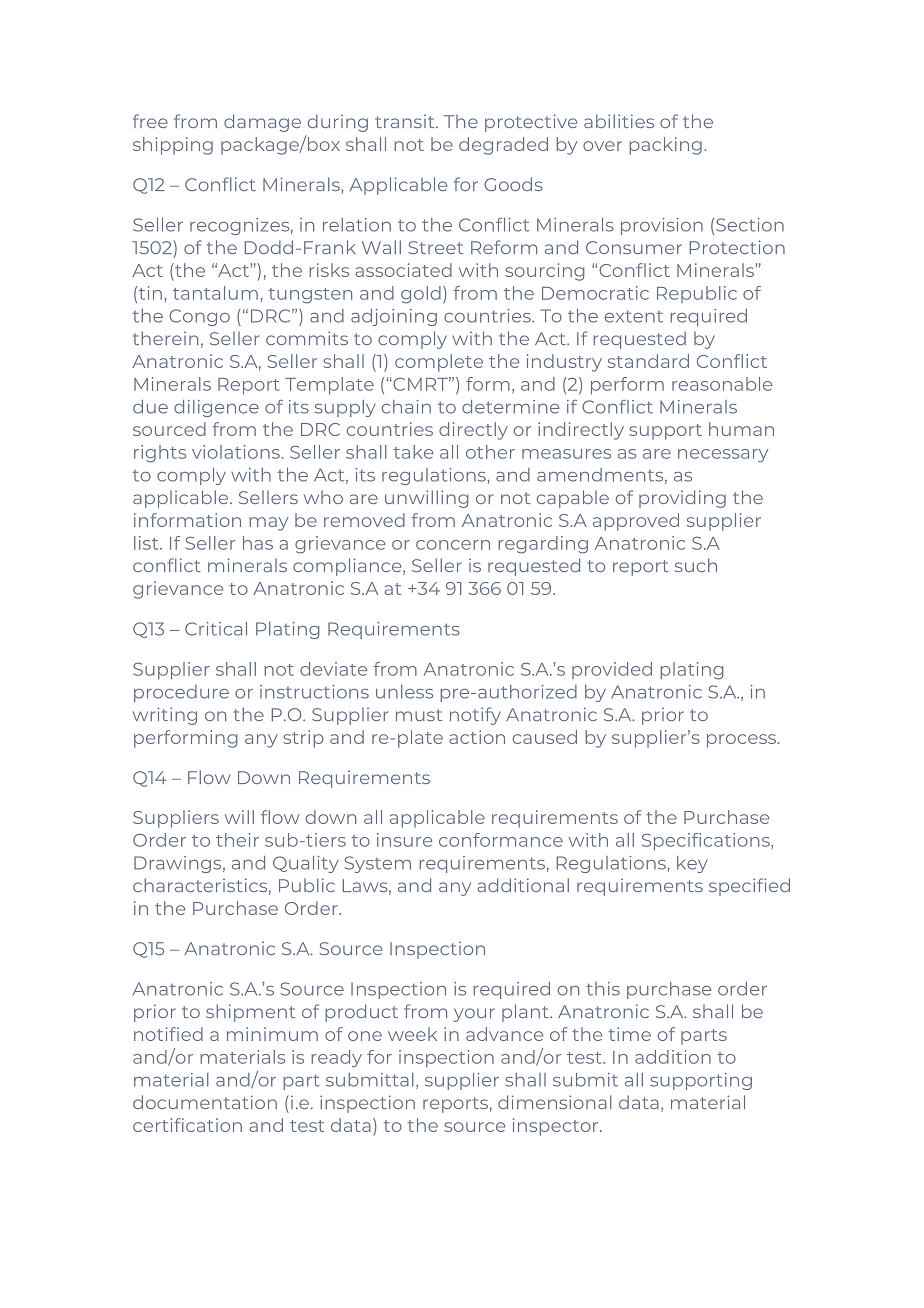 The image size is (924, 1308). I want to click on degraded, so click(503, 146).
